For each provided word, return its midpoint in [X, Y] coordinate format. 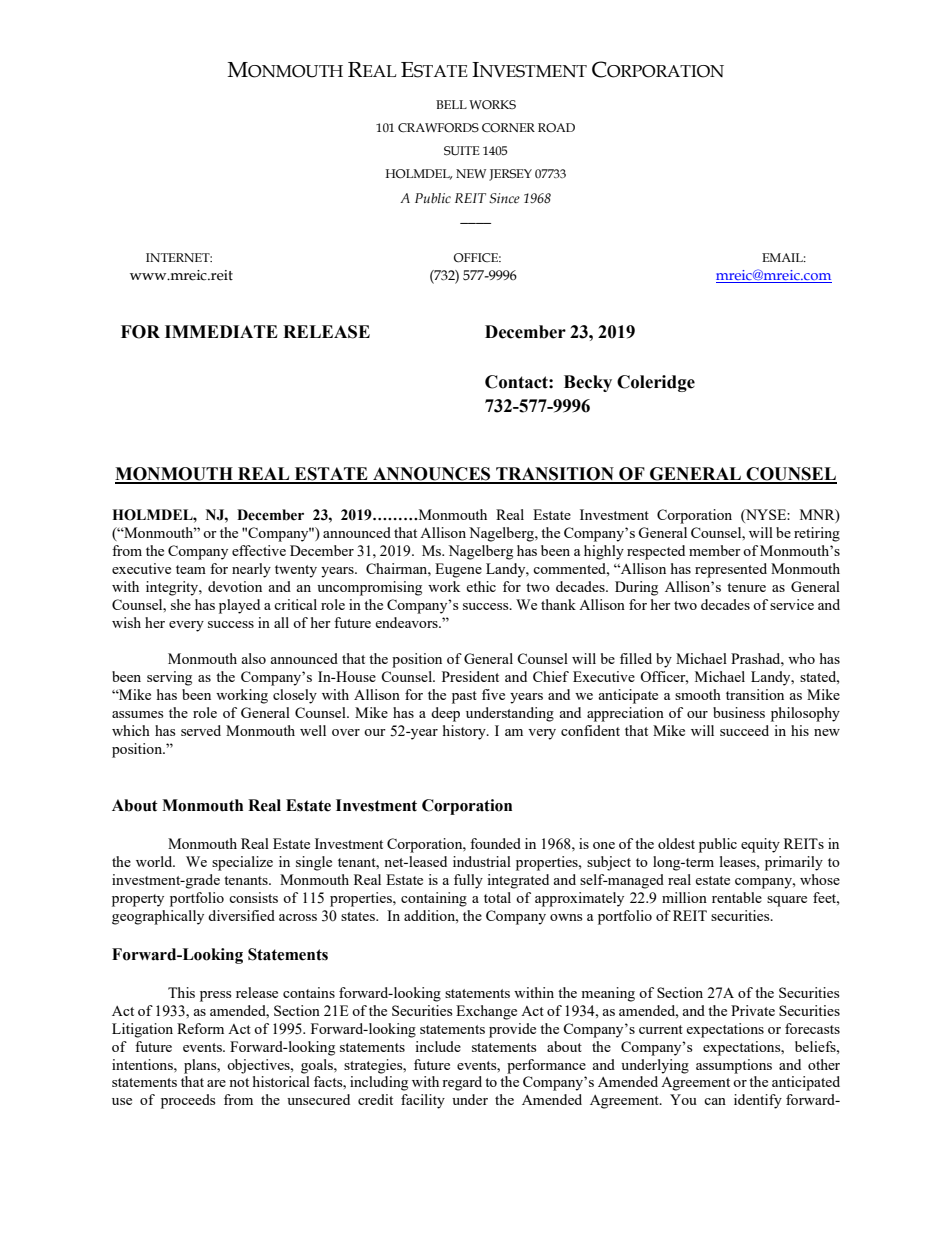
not [239, 1082]
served [201, 730]
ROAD [556, 127]
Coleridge [656, 383]
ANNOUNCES [432, 475]
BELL [451, 104]
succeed [744, 730]
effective [259, 550]
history [465, 732]
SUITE [462, 151]
